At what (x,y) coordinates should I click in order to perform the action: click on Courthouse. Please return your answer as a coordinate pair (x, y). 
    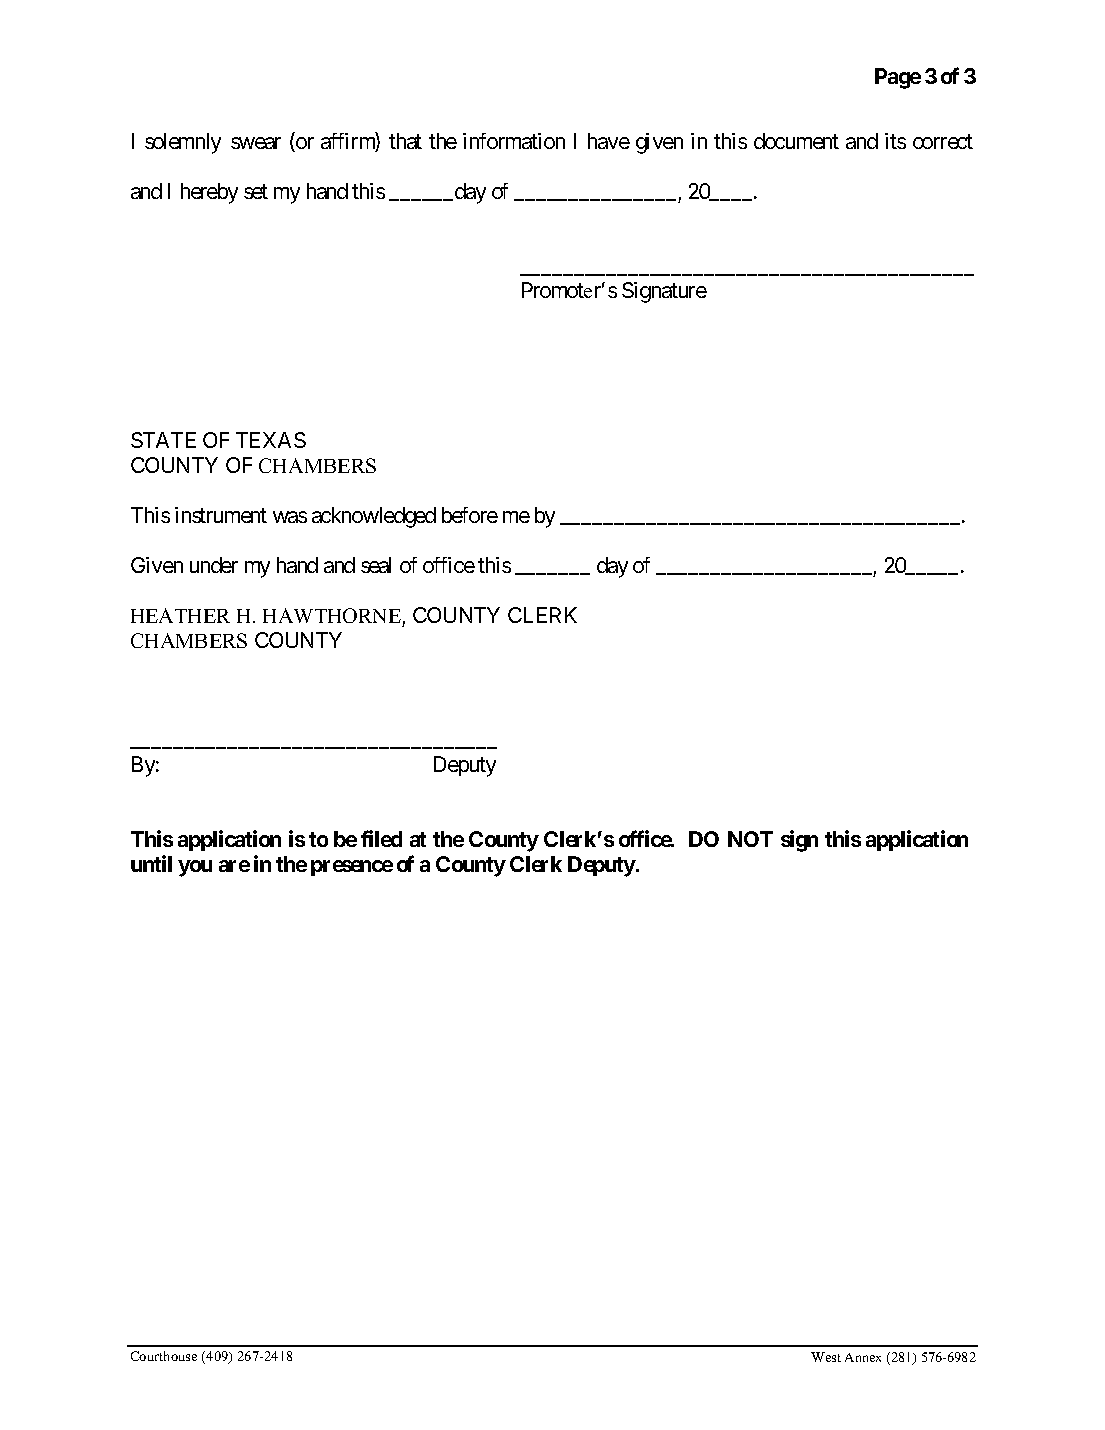
    Looking at the image, I should click on (164, 1356).
